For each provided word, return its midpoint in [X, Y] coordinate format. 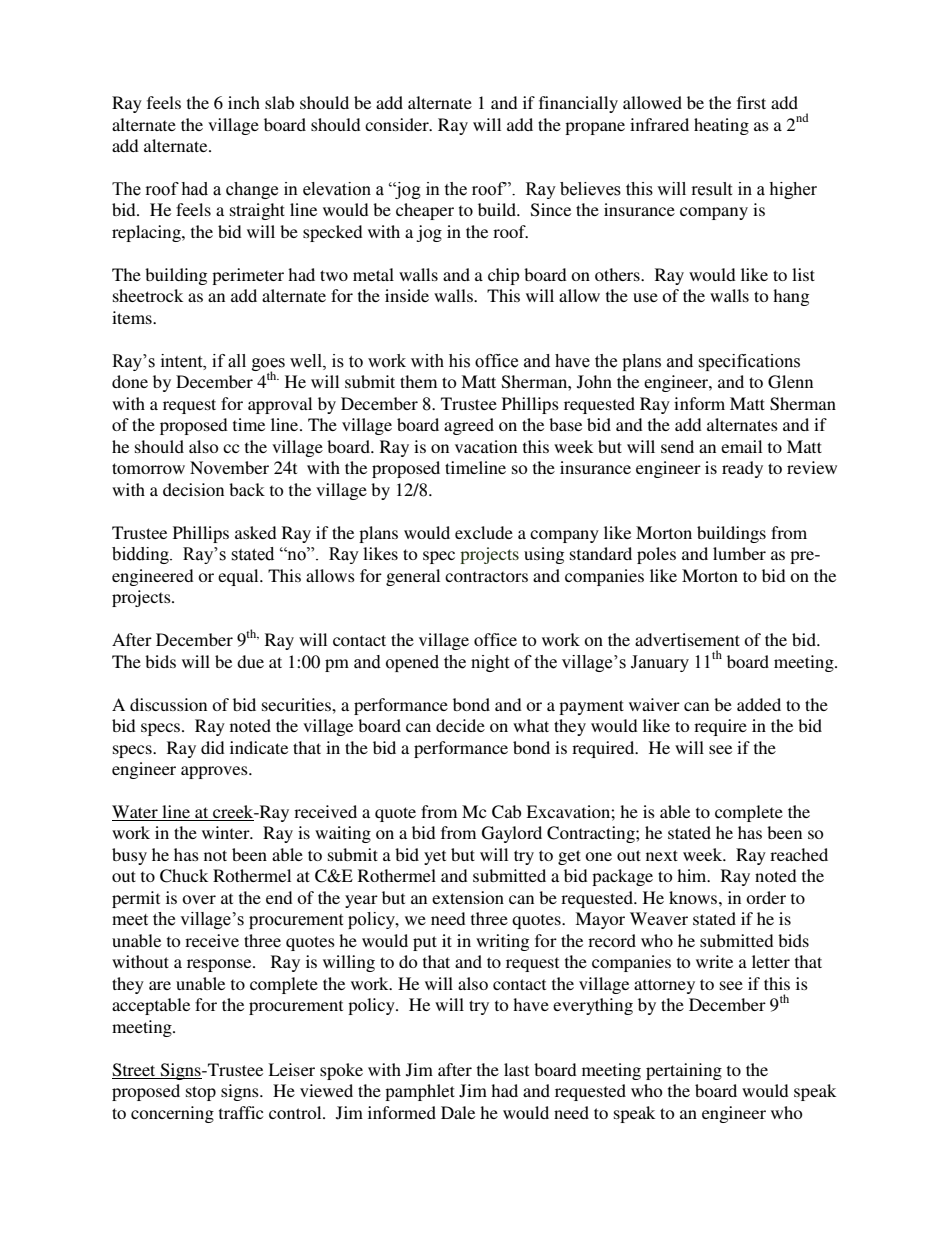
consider [398, 124]
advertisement [687, 639]
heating [721, 126]
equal [239, 577]
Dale [458, 1112]
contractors [486, 576]
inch [244, 102]
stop [201, 1093]
